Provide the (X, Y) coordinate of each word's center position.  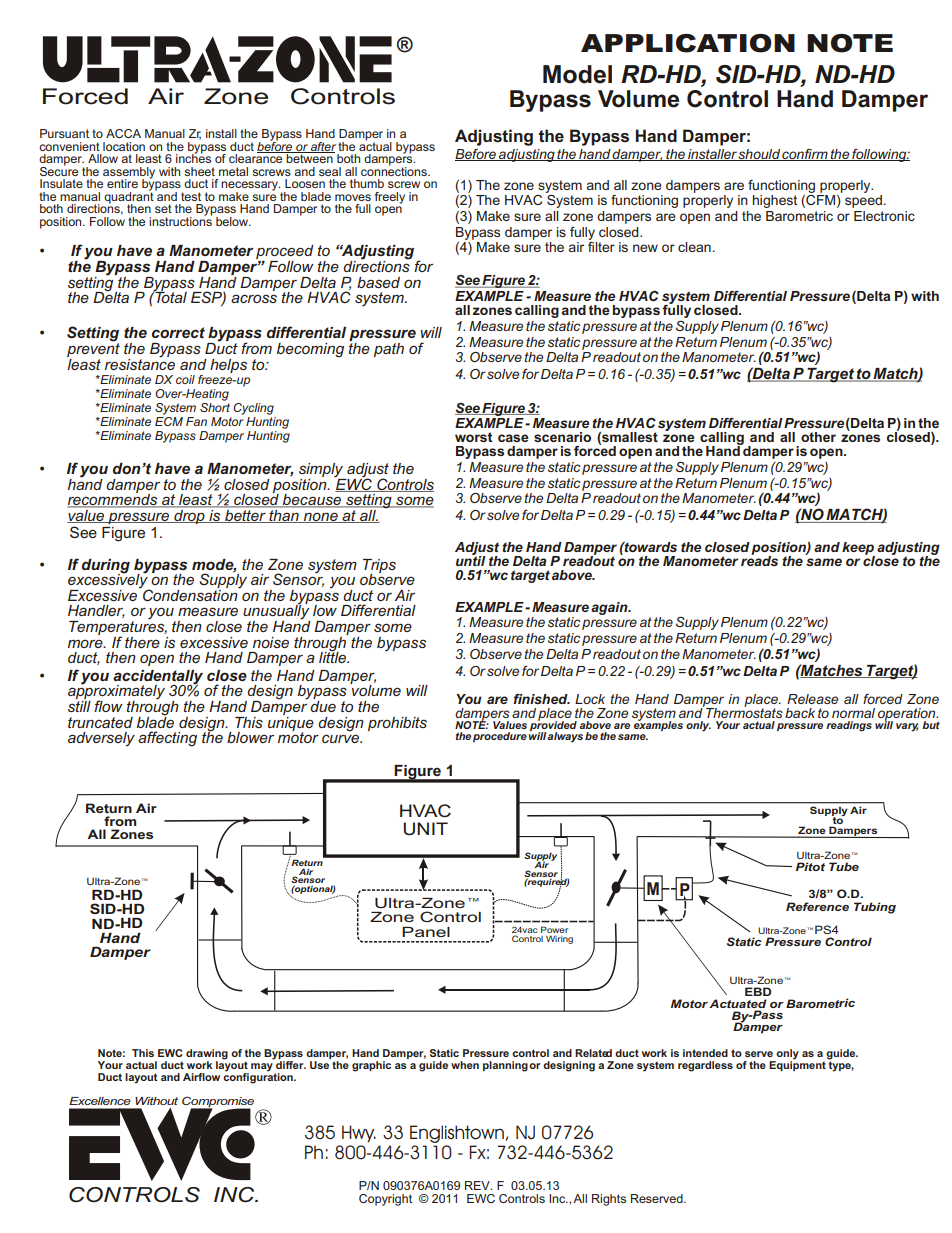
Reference (817, 906)
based (378, 282)
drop (189, 515)
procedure (500, 737)
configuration (259, 1077)
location (124, 146)
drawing (207, 1055)
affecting (167, 739)
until (471, 560)
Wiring (559, 939)
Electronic (884, 216)
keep (858, 549)
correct (178, 332)
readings (849, 726)
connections (395, 170)
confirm (805, 155)
